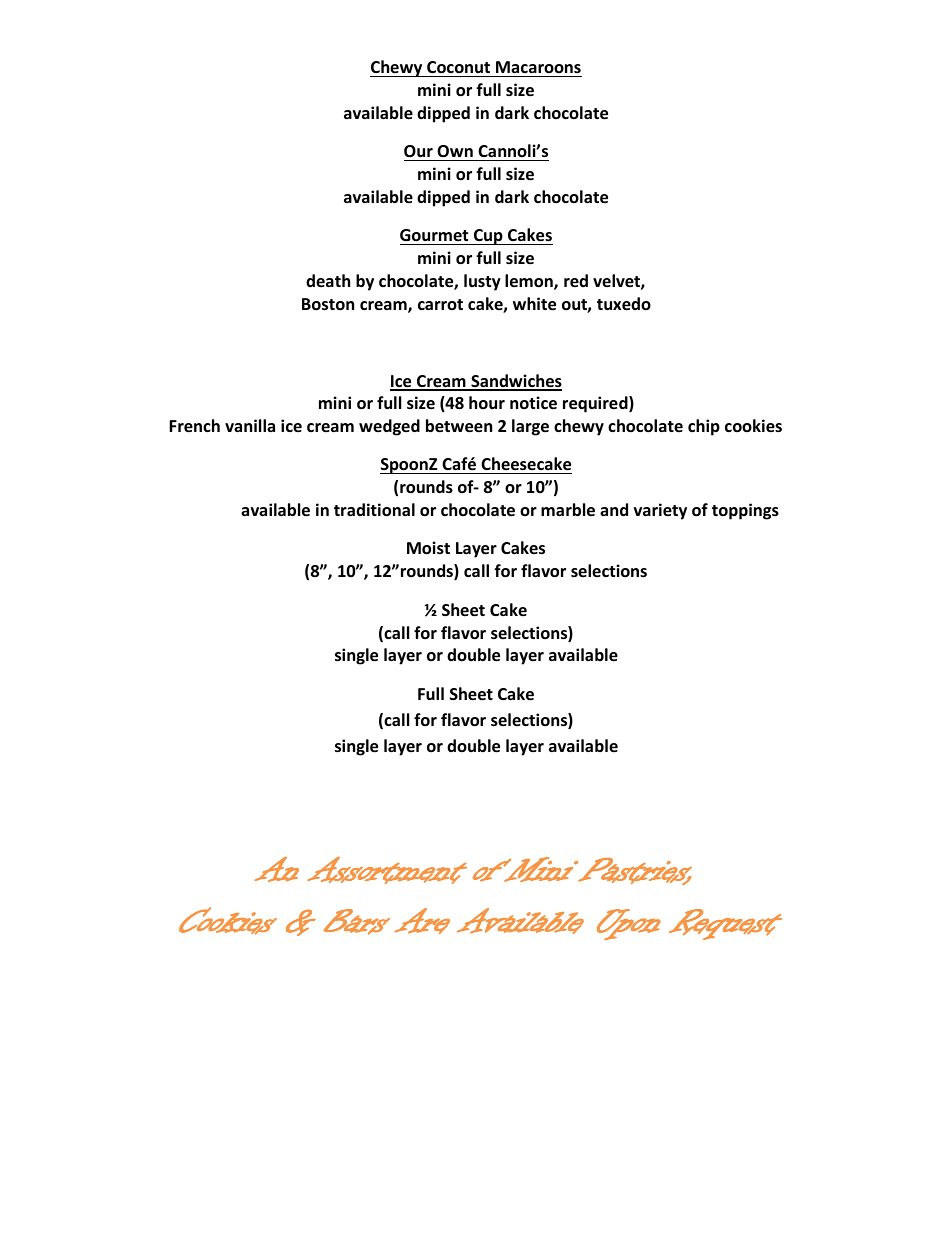 The image size is (952, 1233). What do you see at coordinates (455, 153) in the image?
I see `Own` at bounding box center [455, 153].
